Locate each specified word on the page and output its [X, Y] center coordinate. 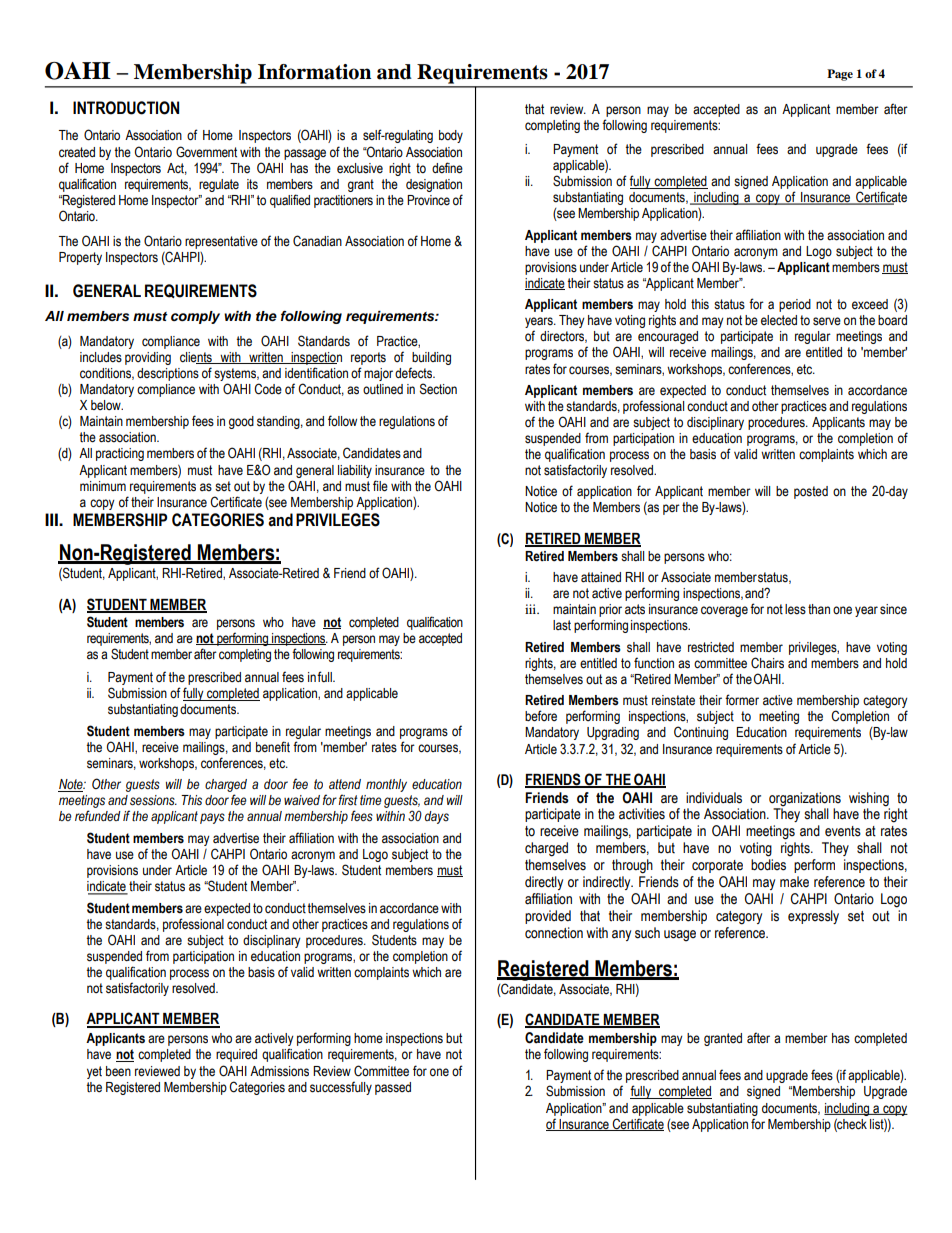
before [541, 716]
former [742, 700]
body [451, 136]
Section [438, 389]
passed [393, 1088]
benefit [273, 746]
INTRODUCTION [126, 108]
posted [811, 492]
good [241, 422]
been [118, 1071]
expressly [813, 917]
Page [840, 75]
